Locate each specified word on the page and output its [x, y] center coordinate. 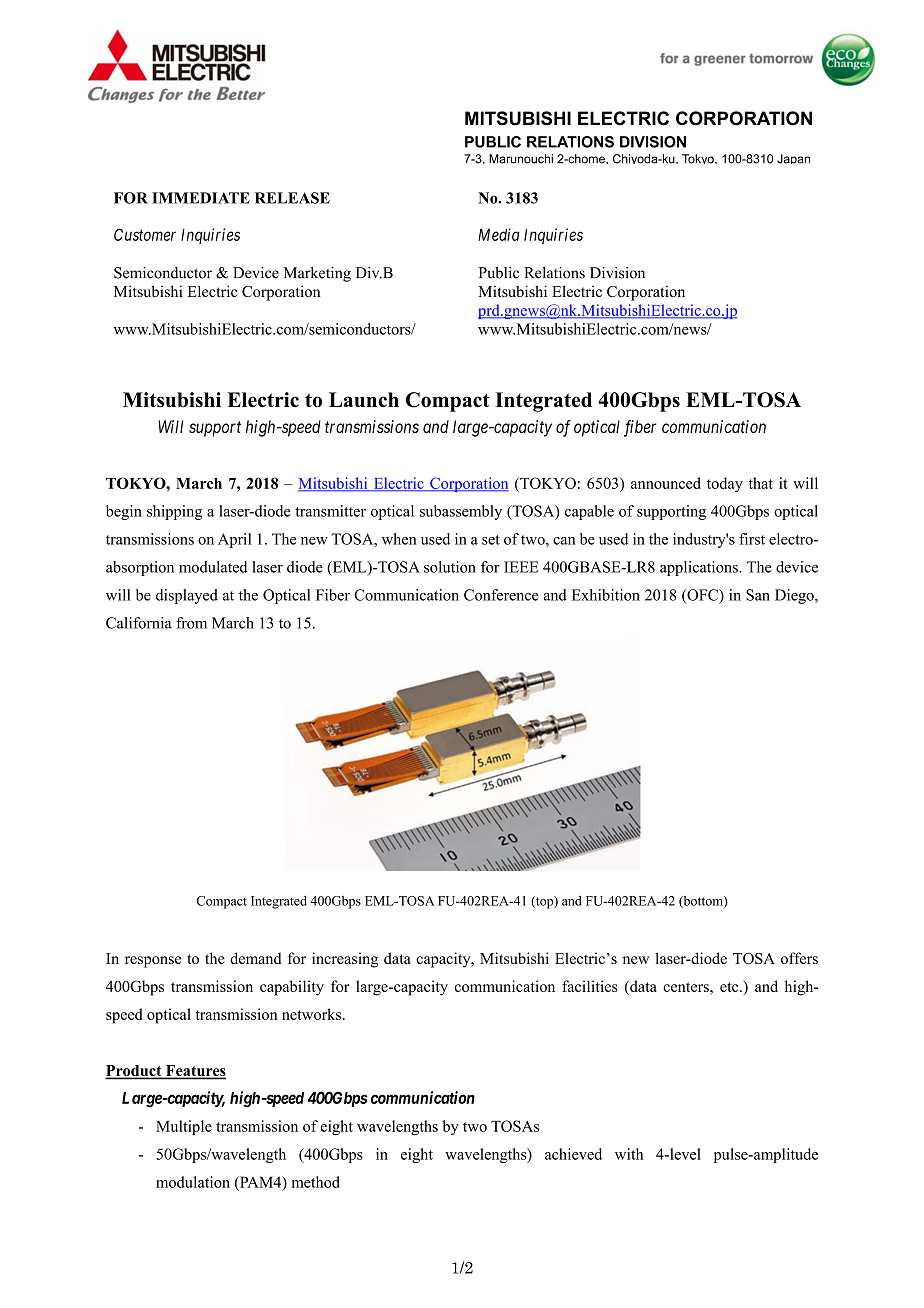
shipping [174, 512]
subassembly [461, 512]
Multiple [184, 1127]
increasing [345, 960]
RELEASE [292, 198]
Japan [793, 159]
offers [799, 958]
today [725, 484]
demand [256, 958]
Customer [145, 234]
